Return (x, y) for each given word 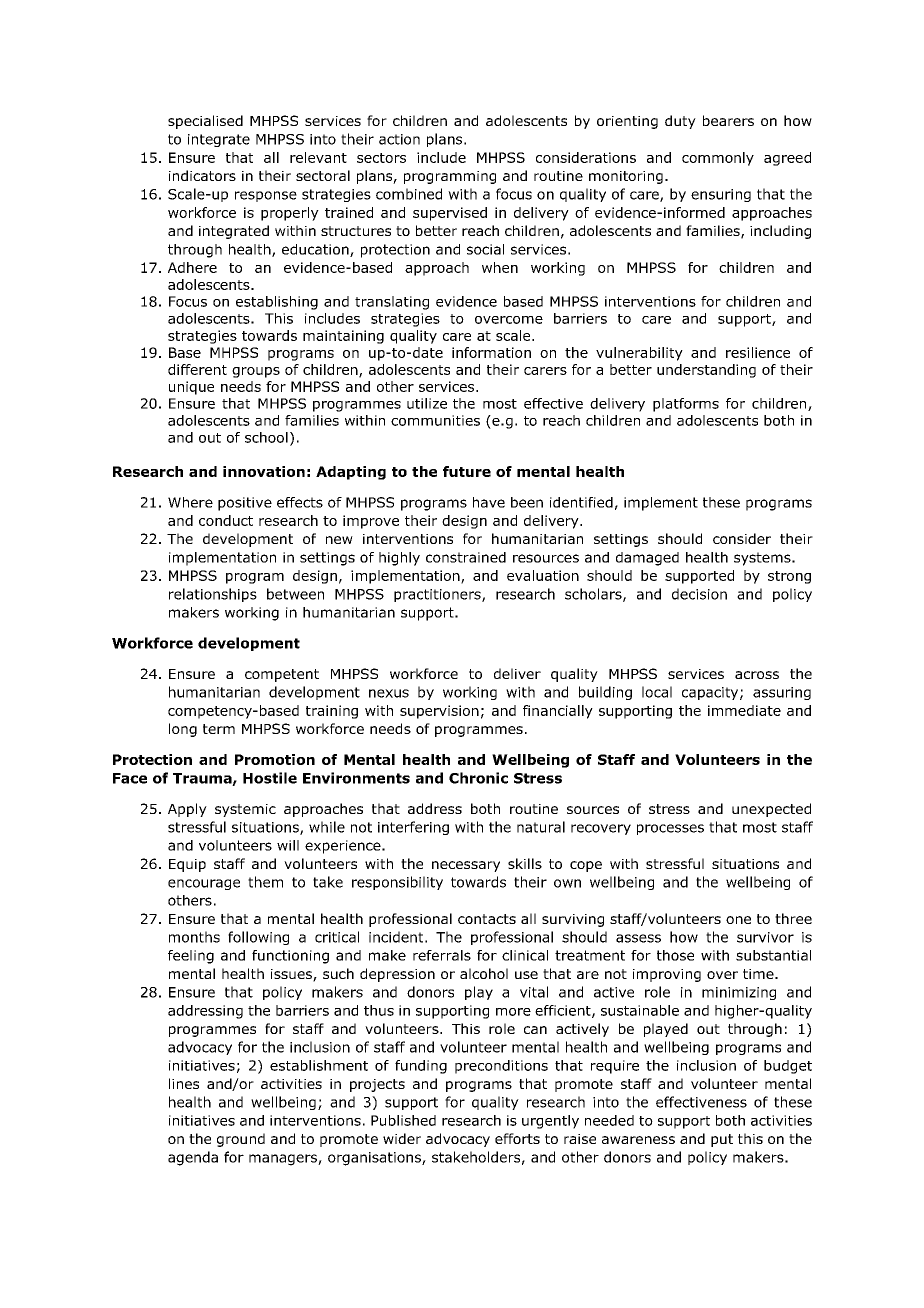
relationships (213, 595)
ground (241, 1140)
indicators (202, 175)
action (399, 139)
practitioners (438, 595)
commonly (718, 159)
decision (699, 594)
